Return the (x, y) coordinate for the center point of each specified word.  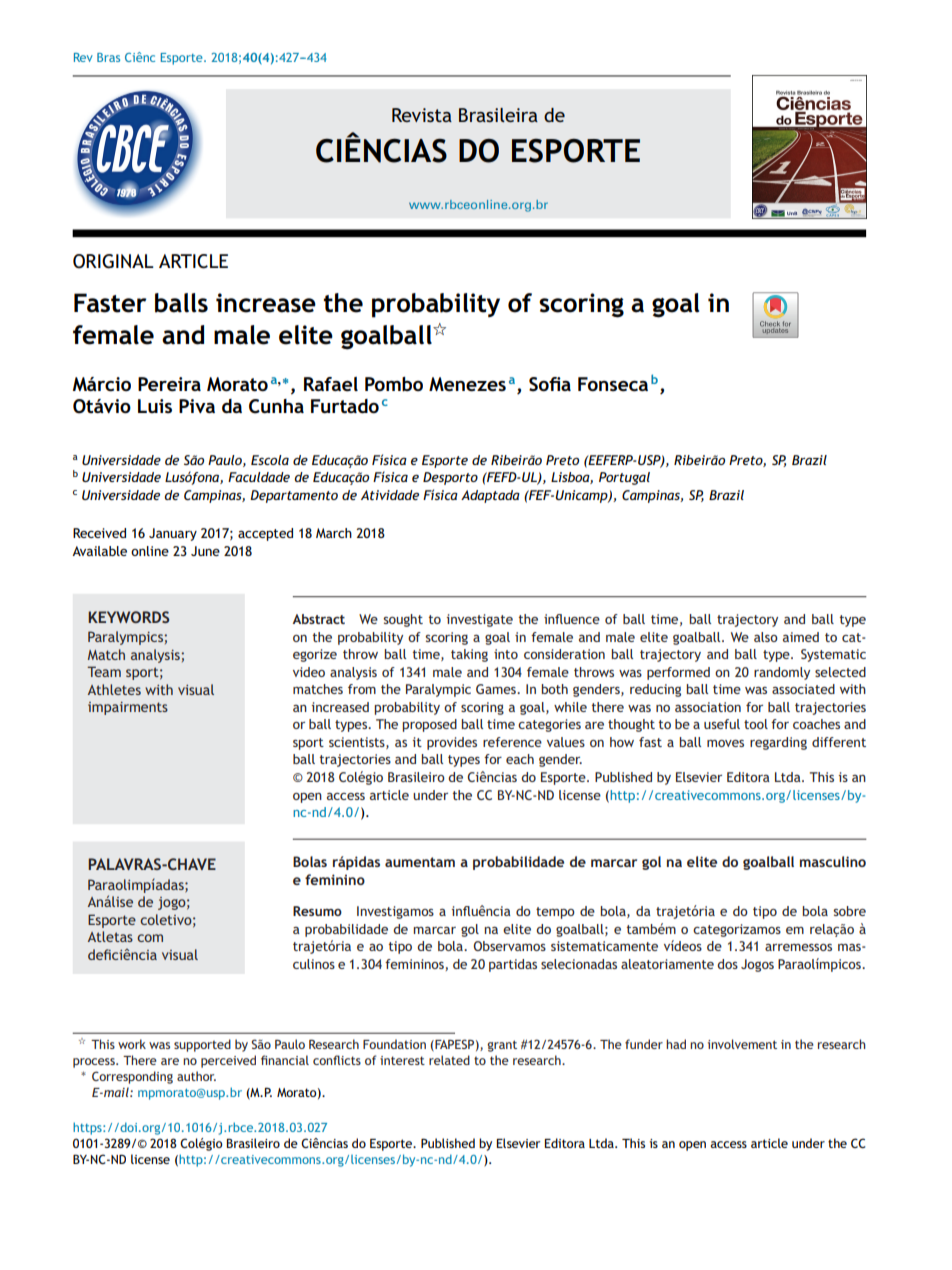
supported (202, 1045)
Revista (422, 115)
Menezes (467, 384)
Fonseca (613, 384)
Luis (155, 406)
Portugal (624, 478)
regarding (778, 743)
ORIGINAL (113, 261)
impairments (128, 708)
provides (452, 743)
